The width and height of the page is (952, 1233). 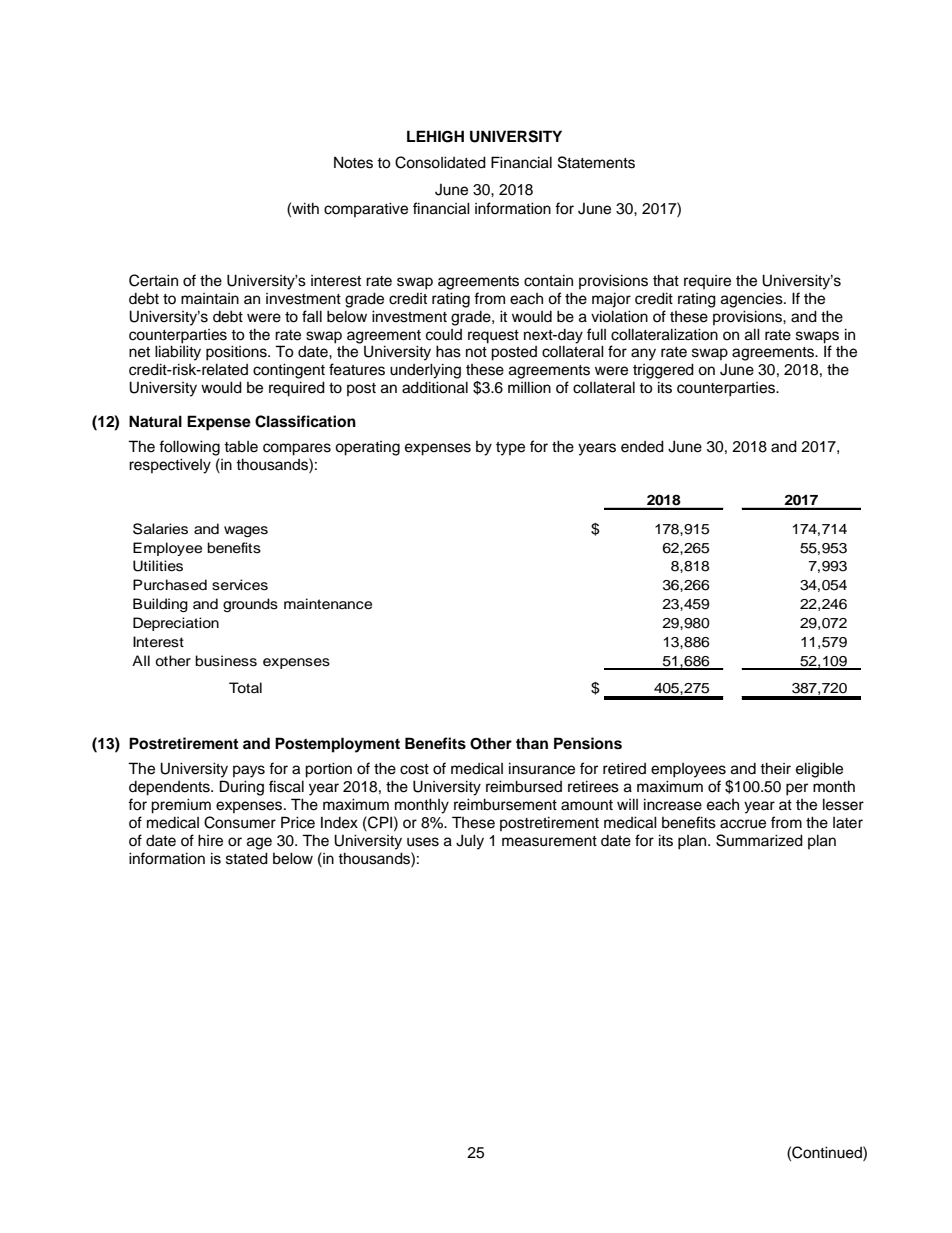 What do you see at coordinates (529, 387) in the page?
I see `million` at bounding box center [529, 387].
